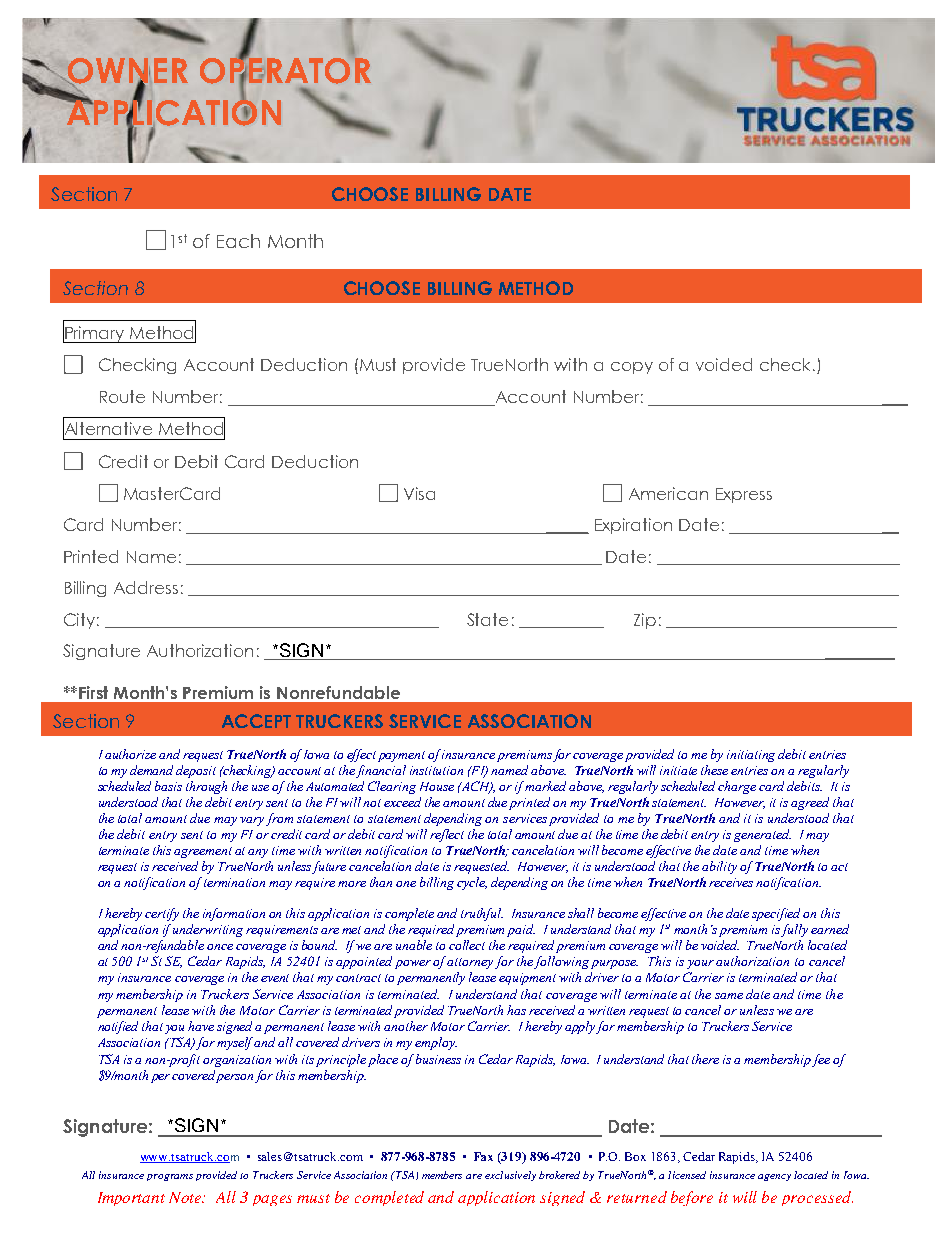 This screenshot has width=952, height=1233. What do you see at coordinates (419, 493) in the screenshot?
I see `Visa` at bounding box center [419, 493].
